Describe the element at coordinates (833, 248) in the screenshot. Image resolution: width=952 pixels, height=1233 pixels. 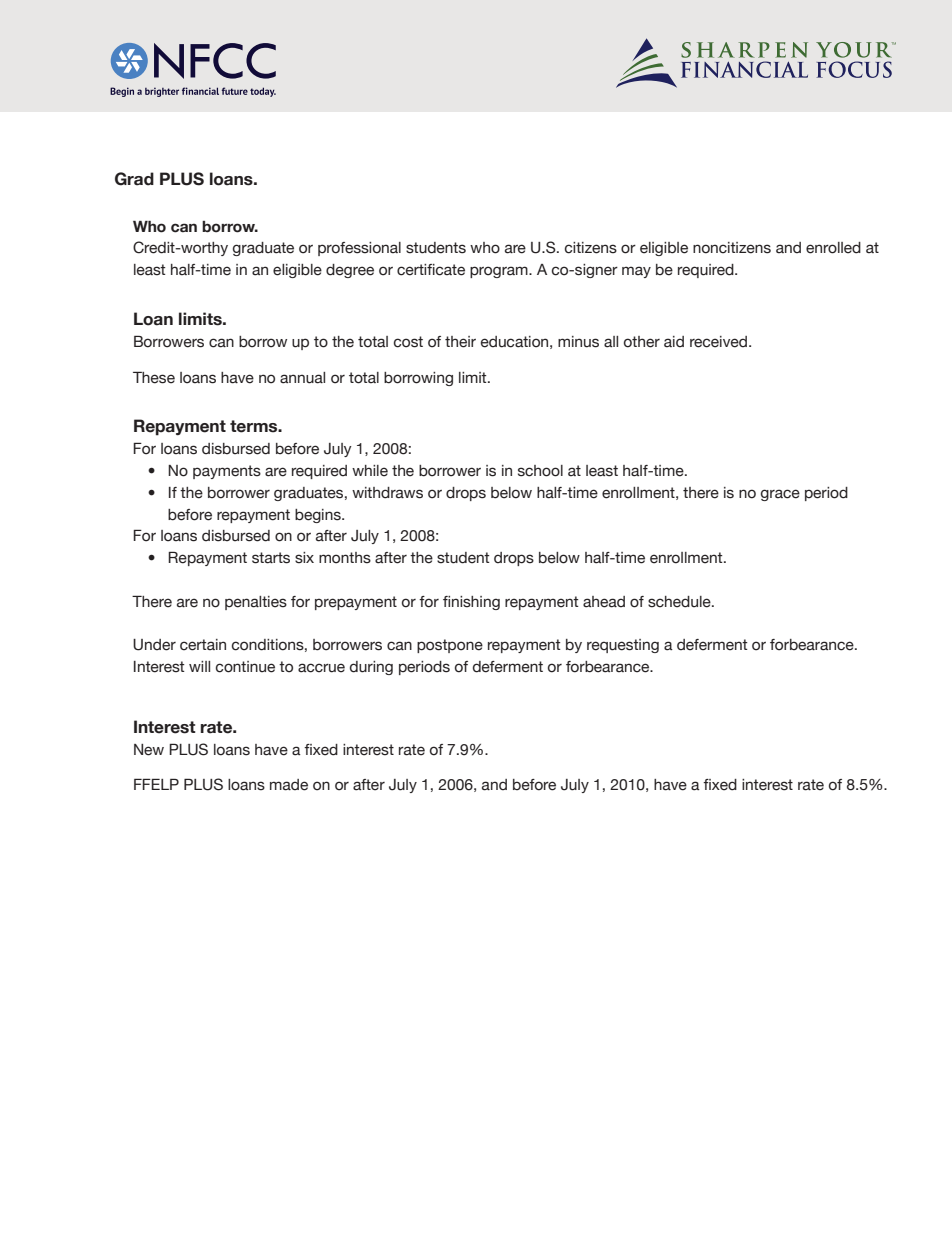
I see `enrolled` at that location.
